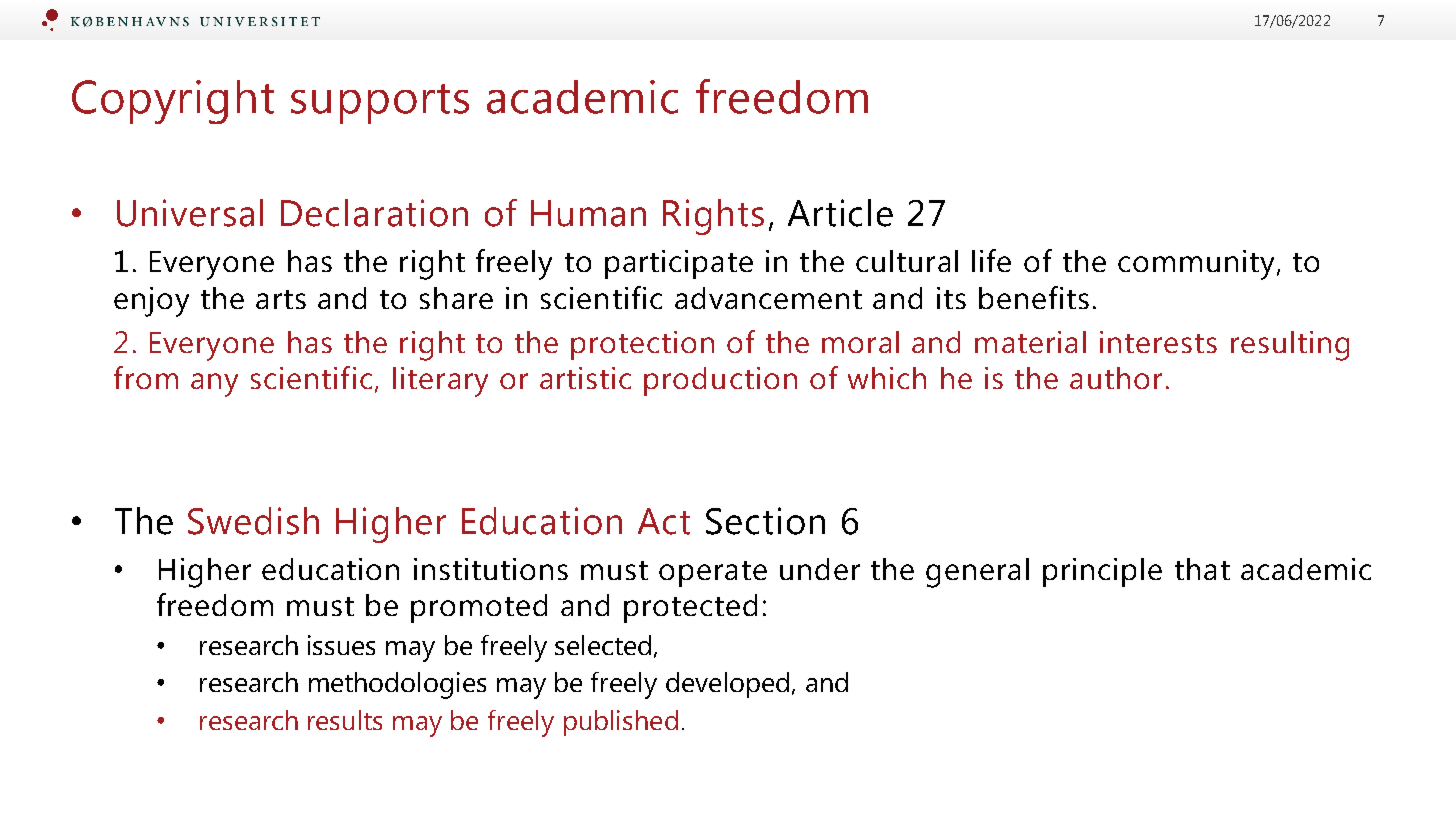 The width and height of the screenshot is (1456, 819). What do you see at coordinates (727, 685) in the screenshot?
I see `developed` at bounding box center [727, 685].
